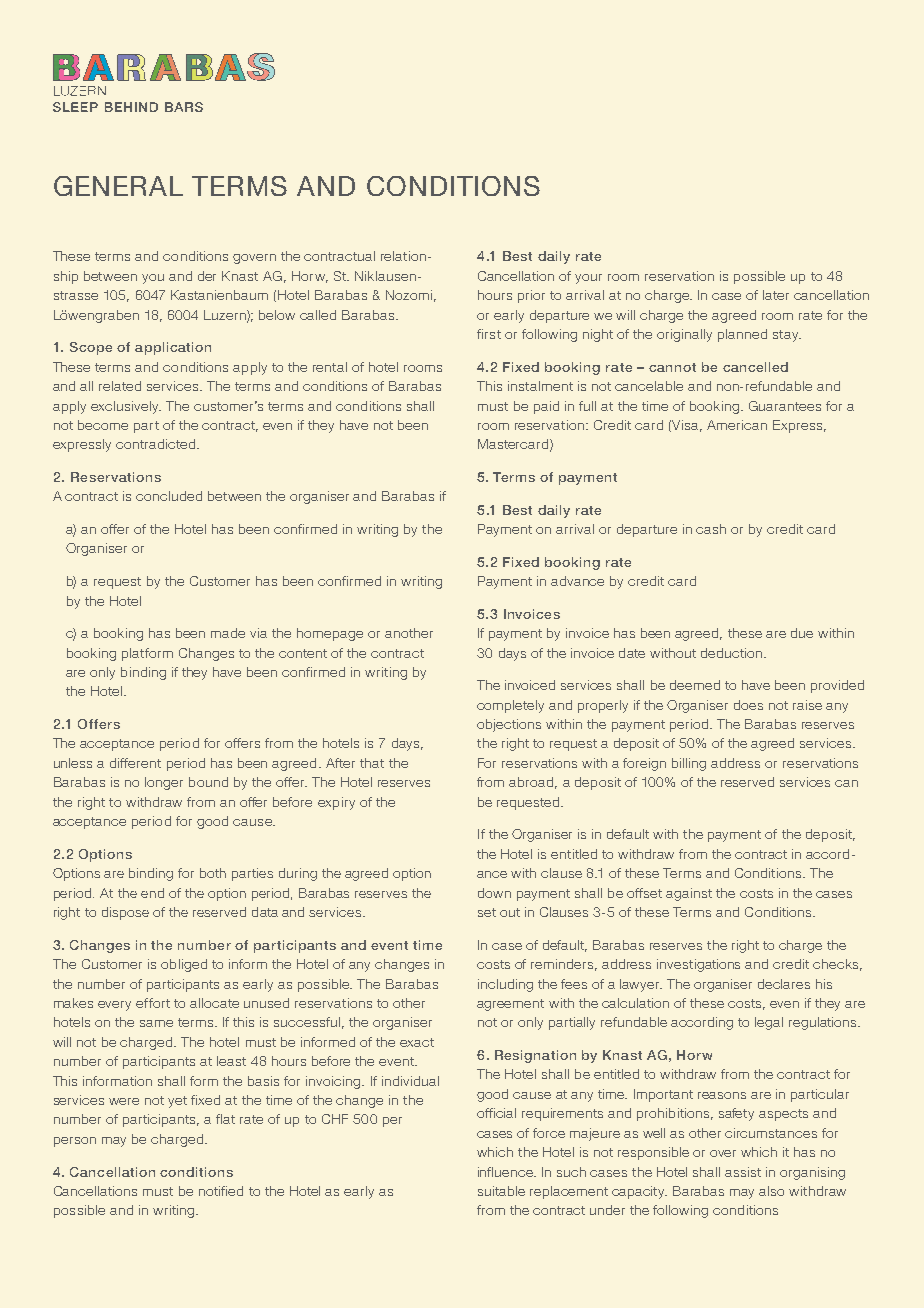 This document has height=1308, width=924. I want to click on against, so click(689, 894).
